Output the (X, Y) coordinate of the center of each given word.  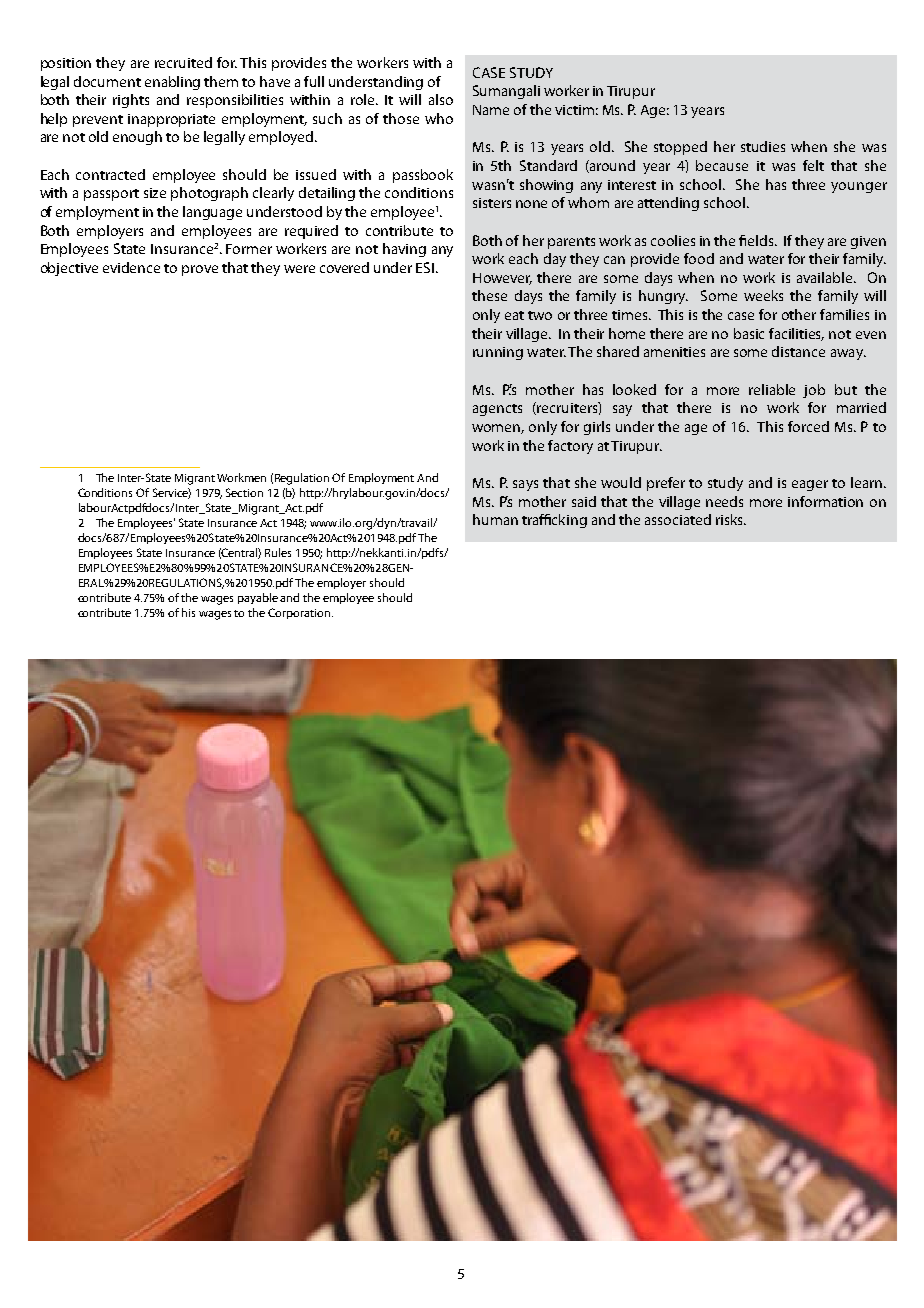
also (441, 99)
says (525, 485)
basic (749, 333)
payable (258, 598)
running (498, 353)
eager (810, 485)
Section (244, 492)
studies (763, 146)
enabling (172, 83)
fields (757, 240)
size (155, 193)
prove (200, 270)
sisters (492, 203)
